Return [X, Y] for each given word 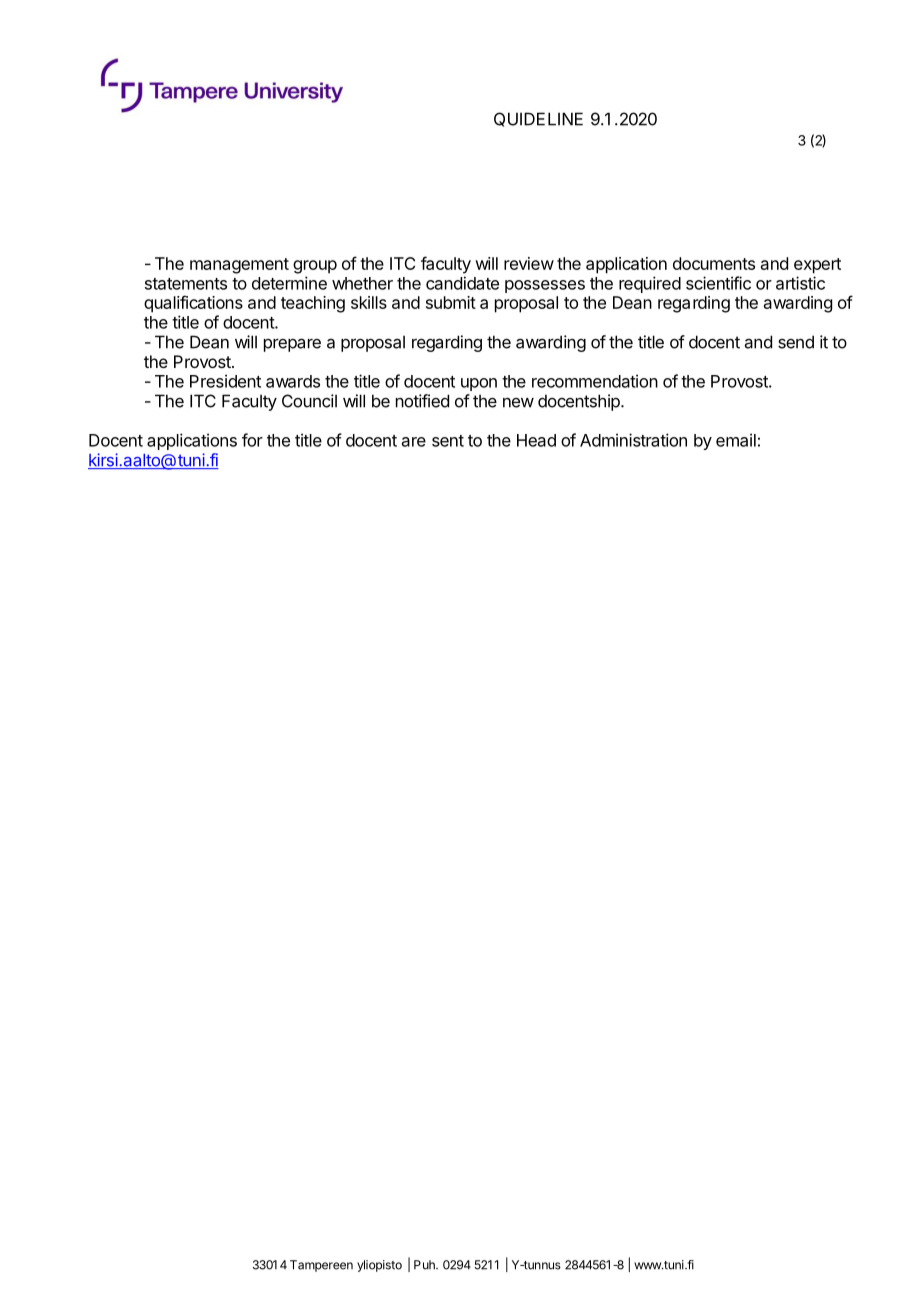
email [736, 440]
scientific [718, 283]
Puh [425, 1265]
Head [536, 440]
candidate [462, 283]
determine [289, 283]
